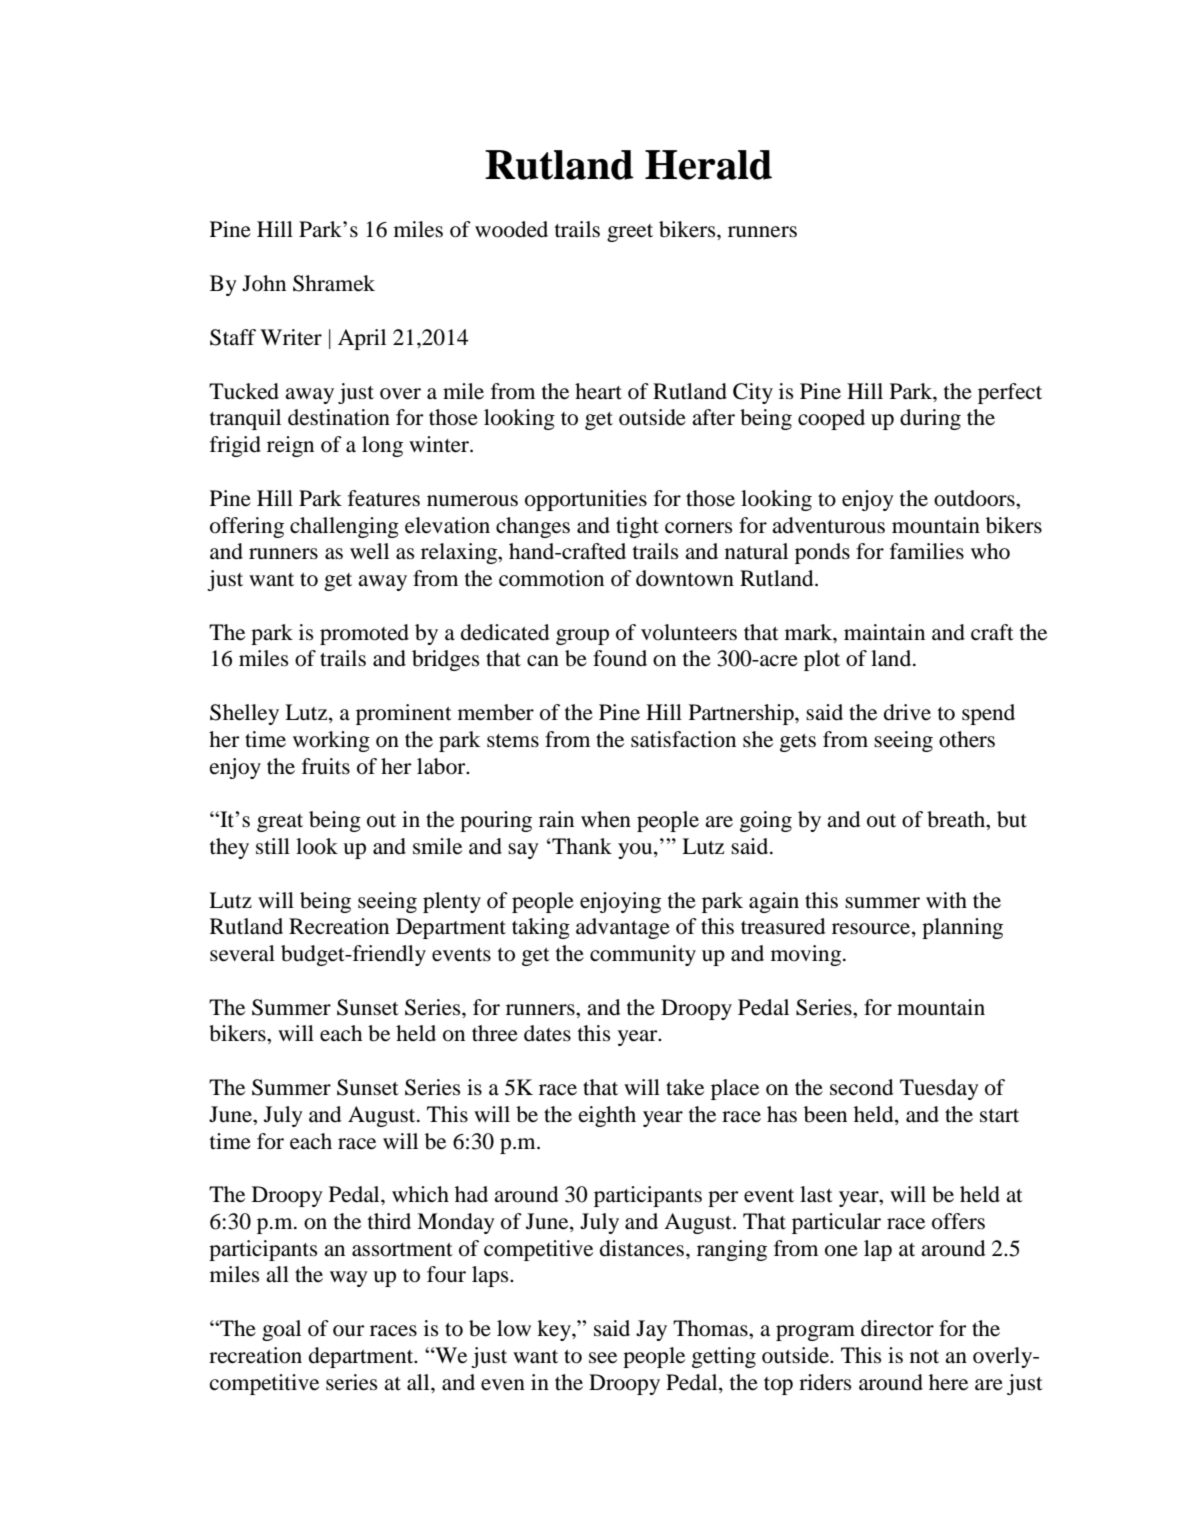 The image size is (1188, 1537). What do you see at coordinates (369, 551) in the page?
I see `well` at bounding box center [369, 551].
